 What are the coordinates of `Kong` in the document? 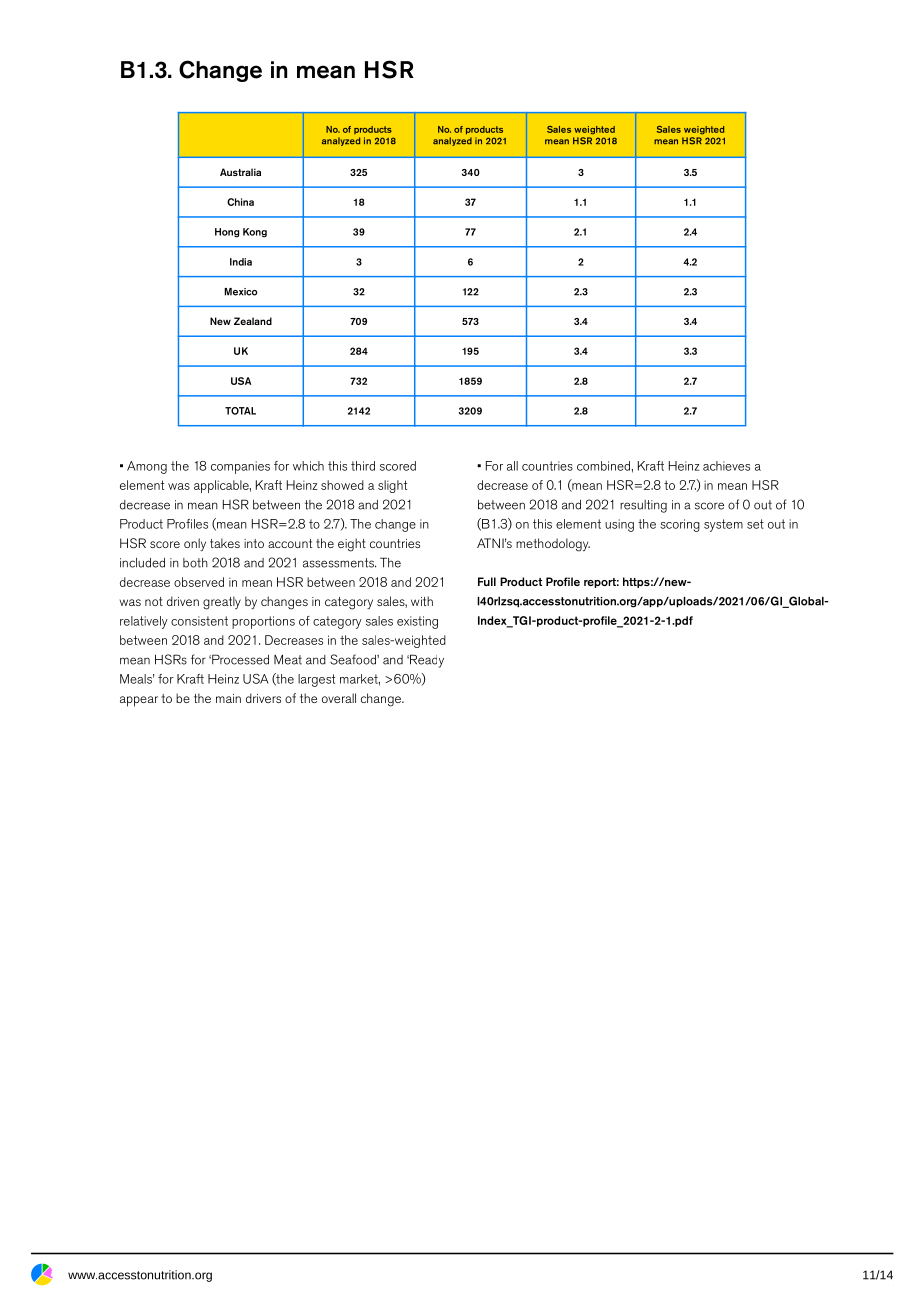 It's located at (255, 233).
